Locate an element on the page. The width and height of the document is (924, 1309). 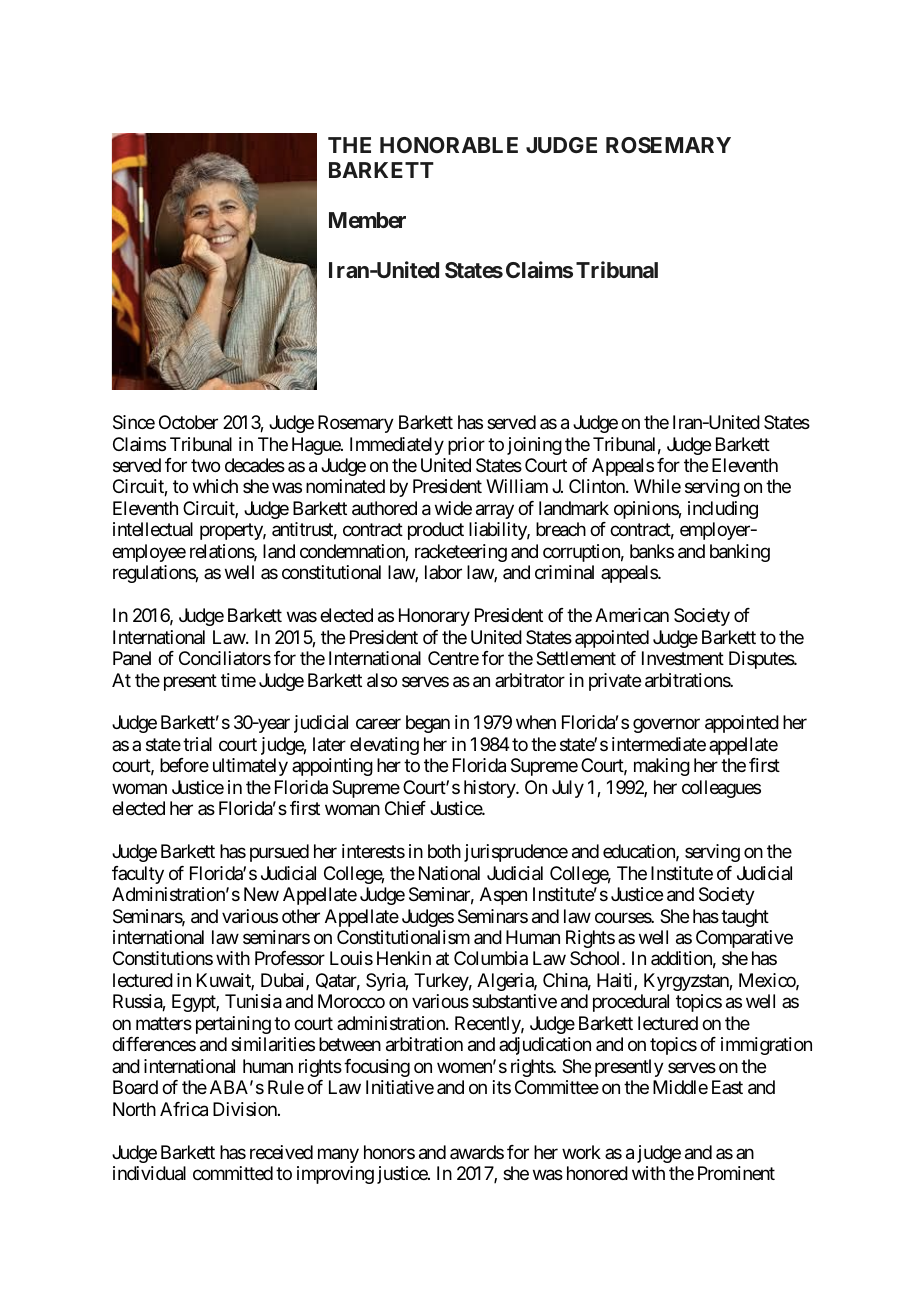
joining is located at coordinates (534, 446).
